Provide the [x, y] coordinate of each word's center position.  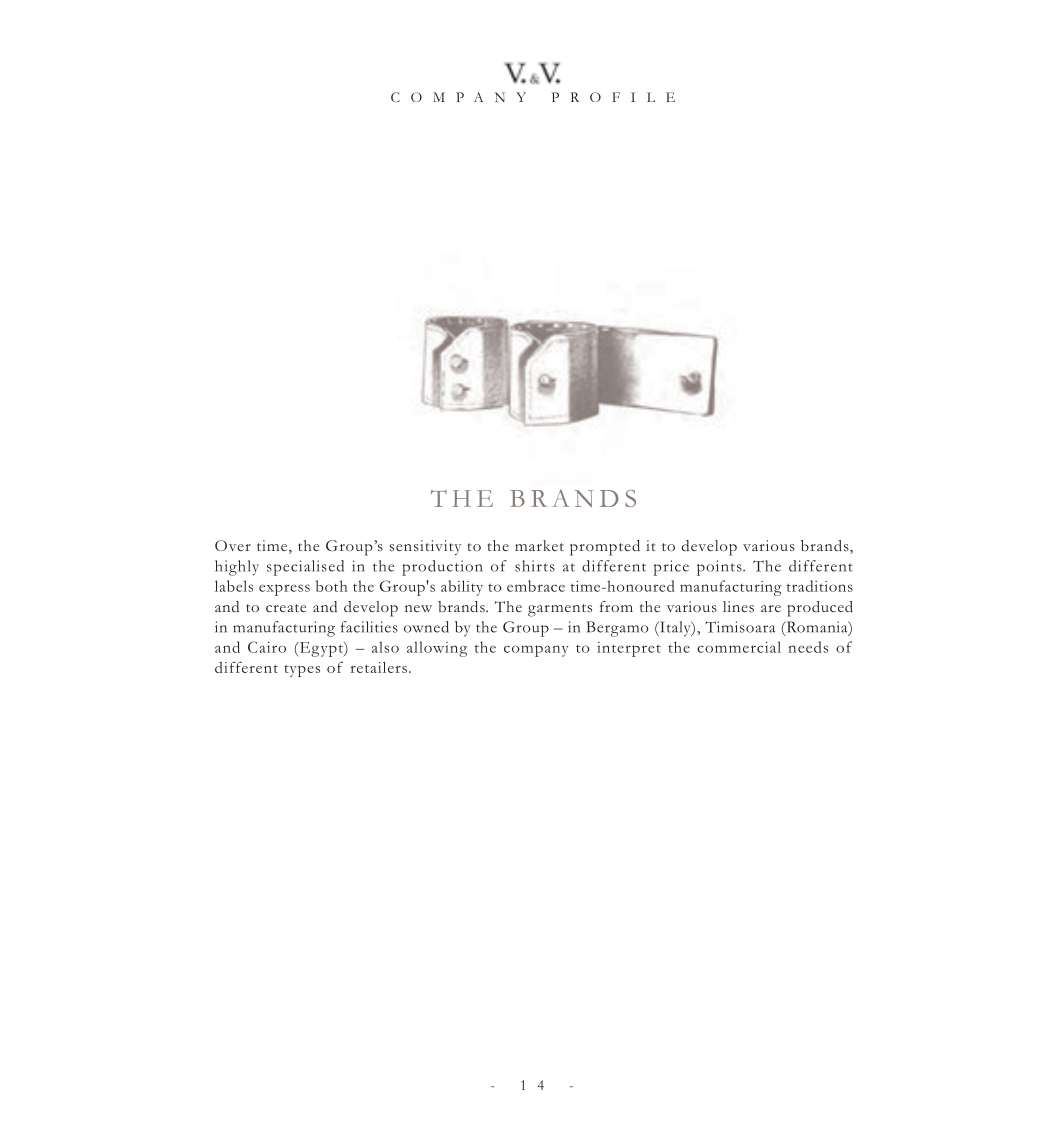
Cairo [267, 647]
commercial [739, 647]
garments [560, 610]
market [539, 545]
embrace [536, 586]
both [331, 586]
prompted [605, 548]
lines [738, 607]
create [286, 608]
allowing [437, 649]
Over [233, 545]
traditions [820, 586]
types [302, 671]
